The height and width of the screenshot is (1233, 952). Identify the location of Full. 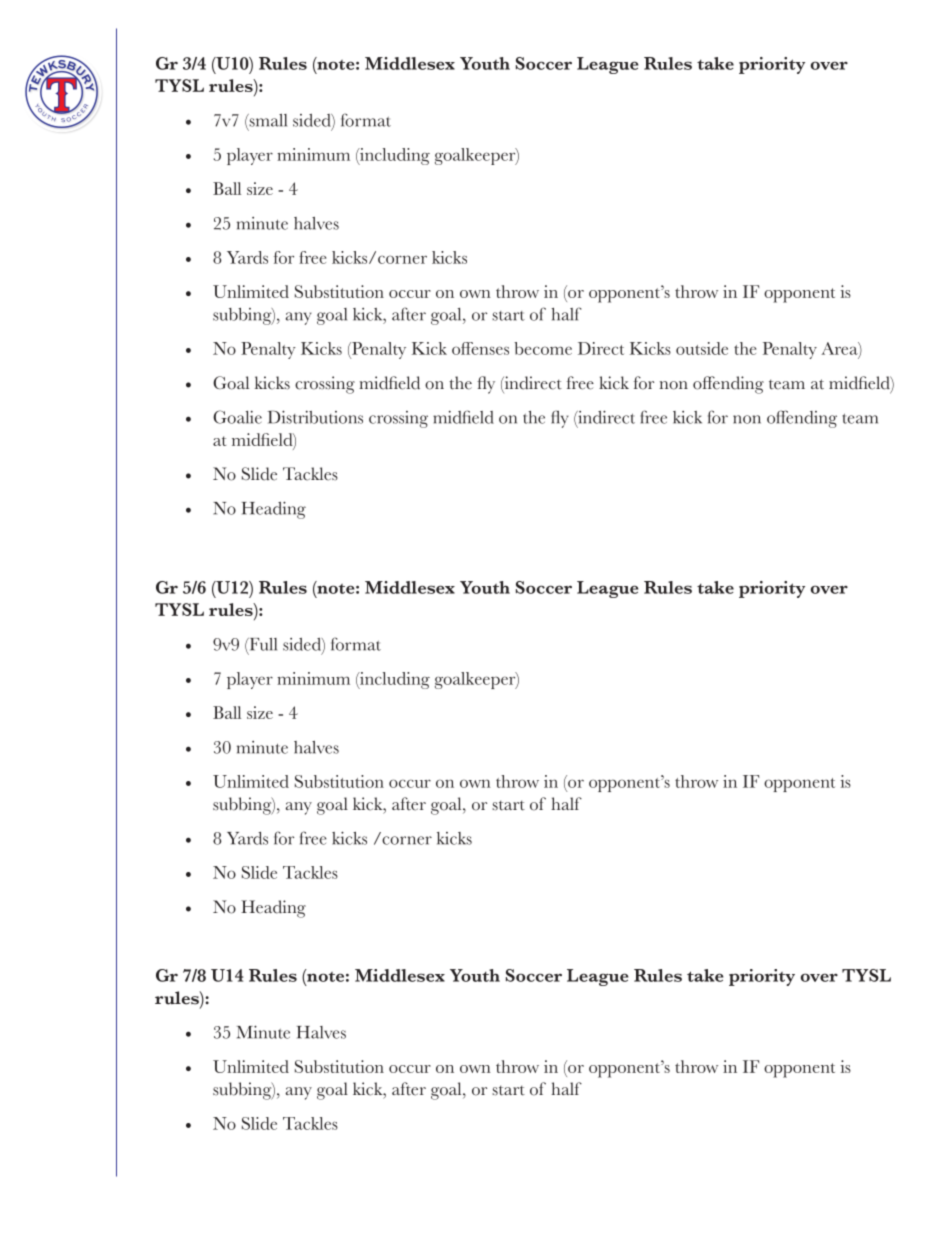
(262, 645).
